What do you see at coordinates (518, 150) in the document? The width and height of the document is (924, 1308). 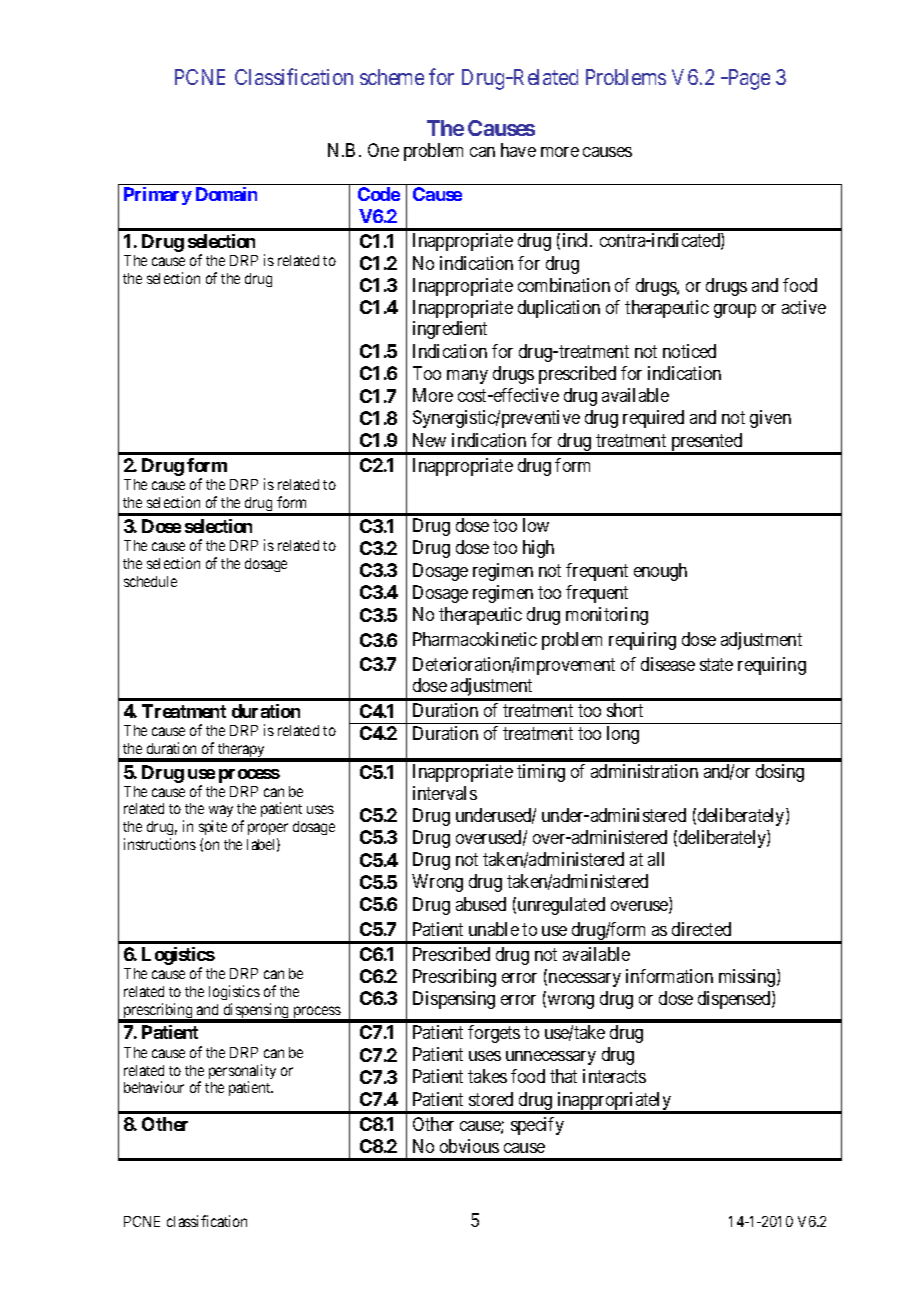 I see `have` at bounding box center [518, 150].
